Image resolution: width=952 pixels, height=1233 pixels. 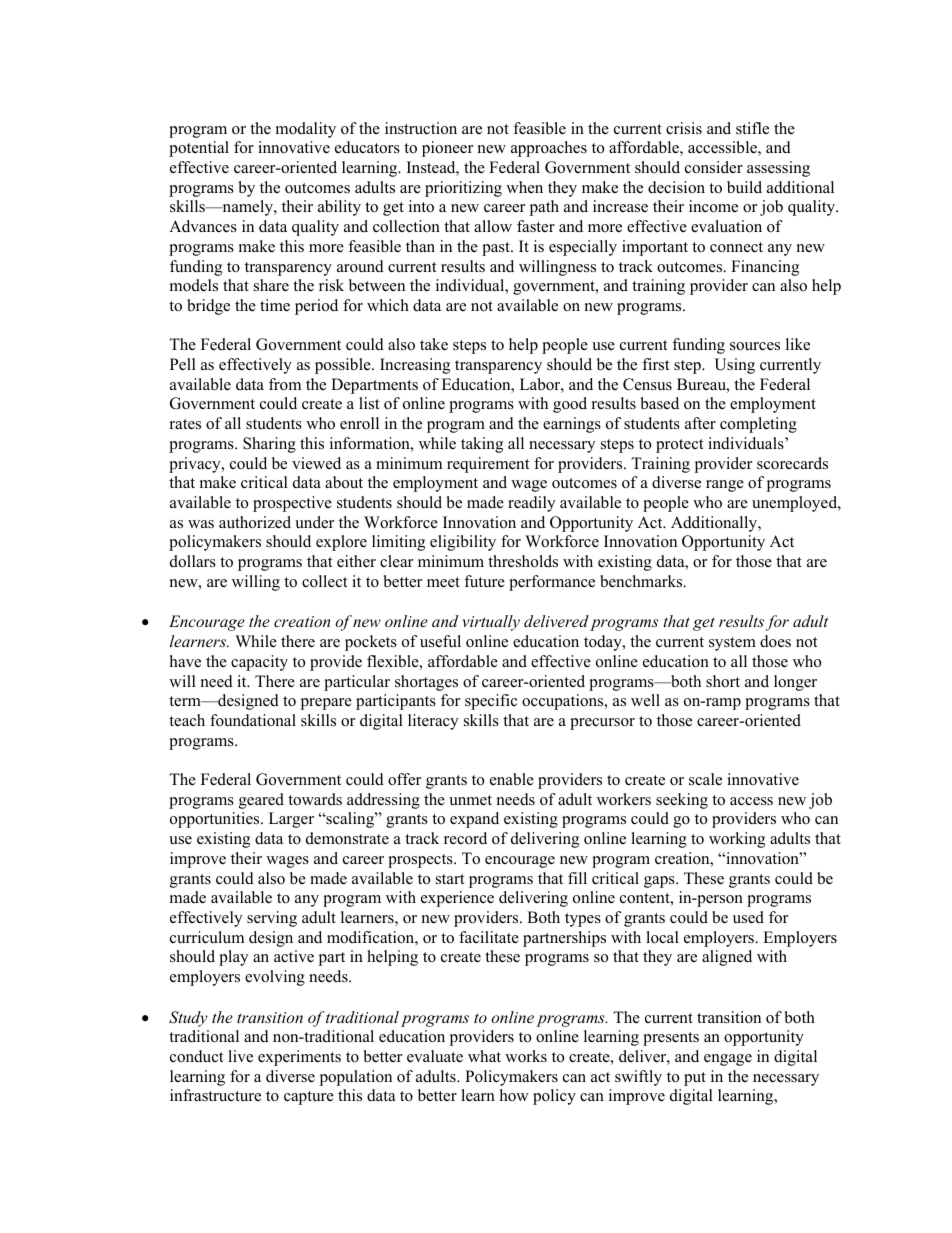 What do you see at coordinates (299, 1058) in the document?
I see `experiments` at bounding box center [299, 1058].
